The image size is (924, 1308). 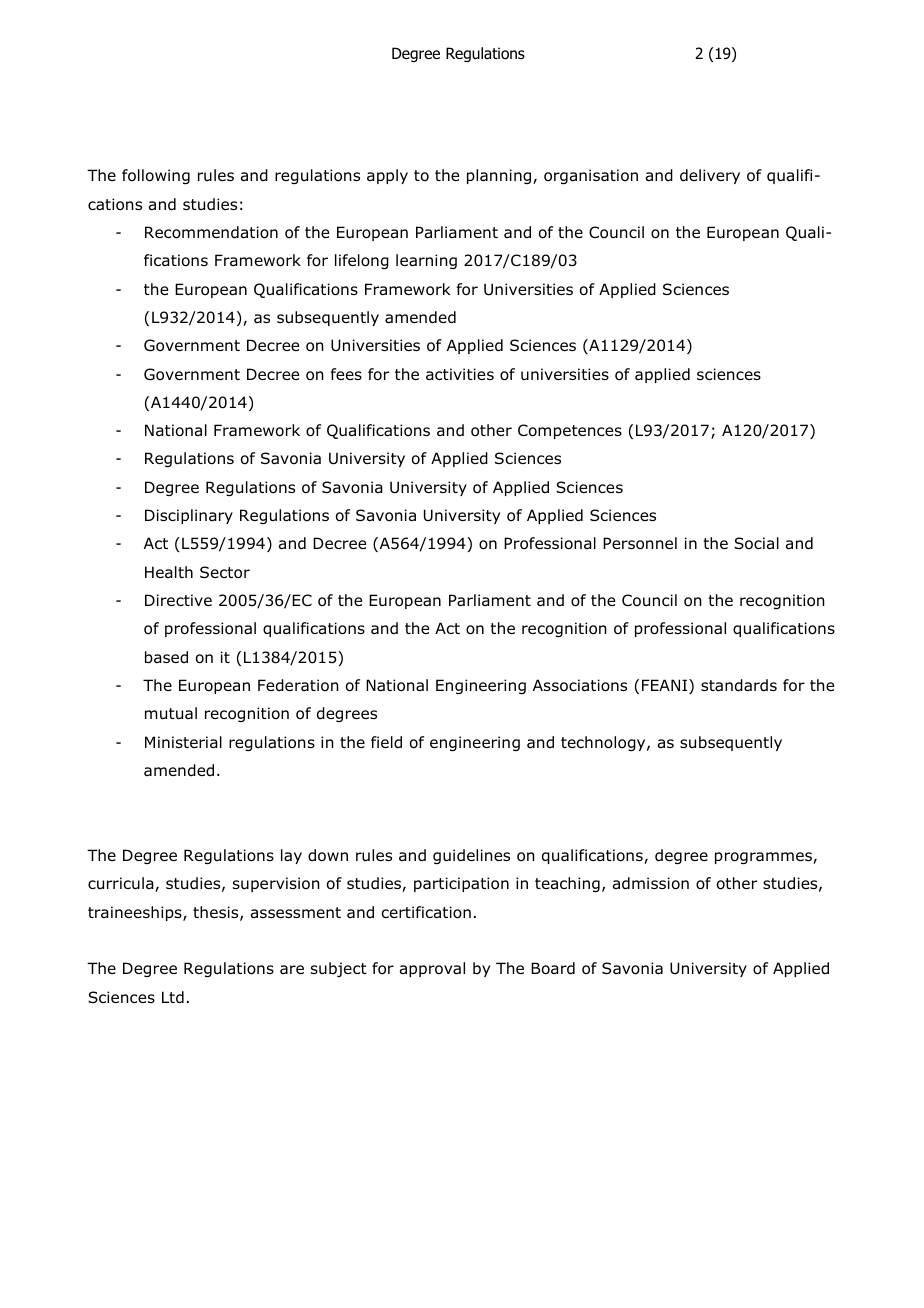 What do you see at coordinates (432, 969) in the document?
I see `approval` at bounding box center [432, 969].
